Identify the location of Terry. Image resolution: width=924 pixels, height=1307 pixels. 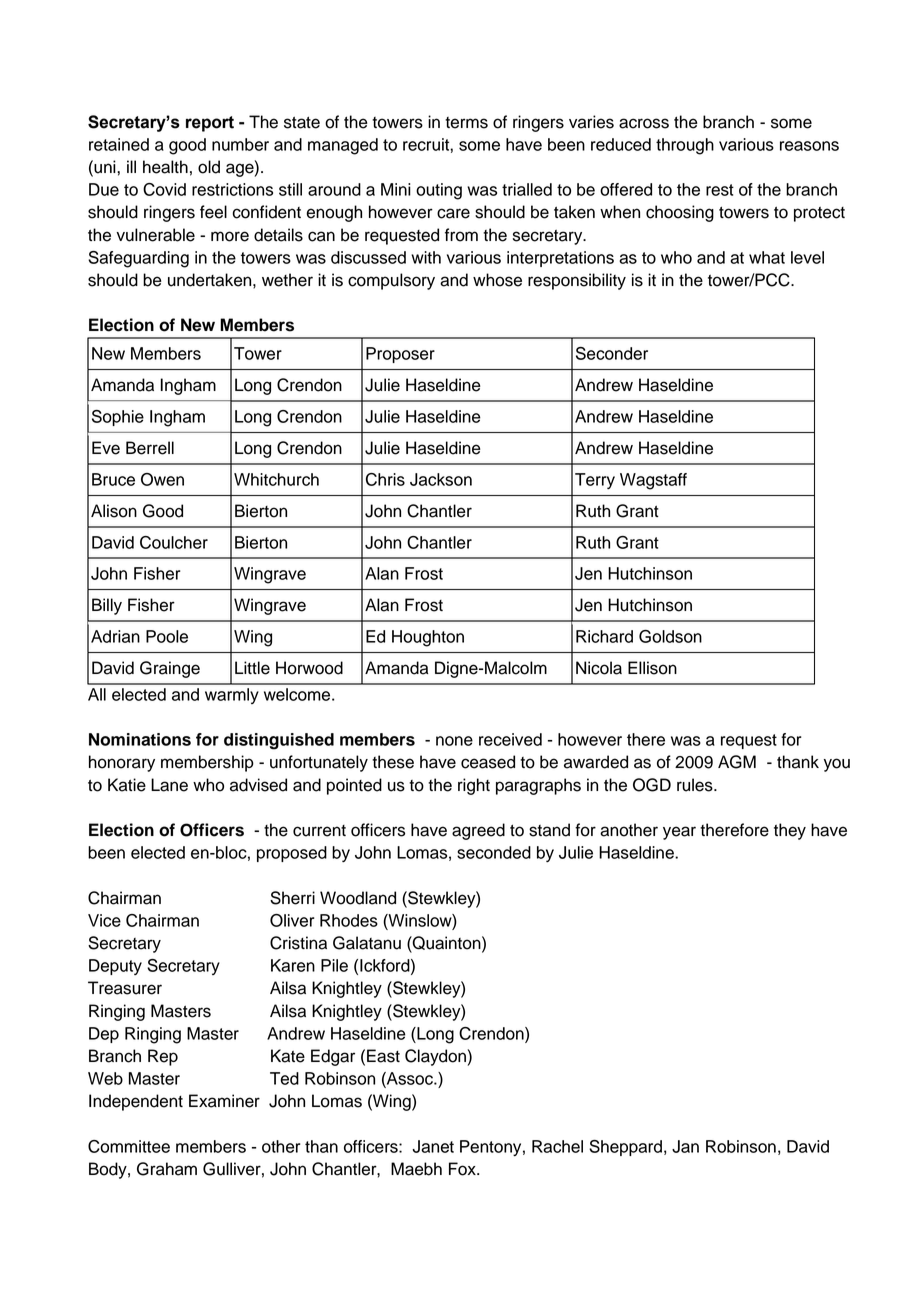
(595, 481).
